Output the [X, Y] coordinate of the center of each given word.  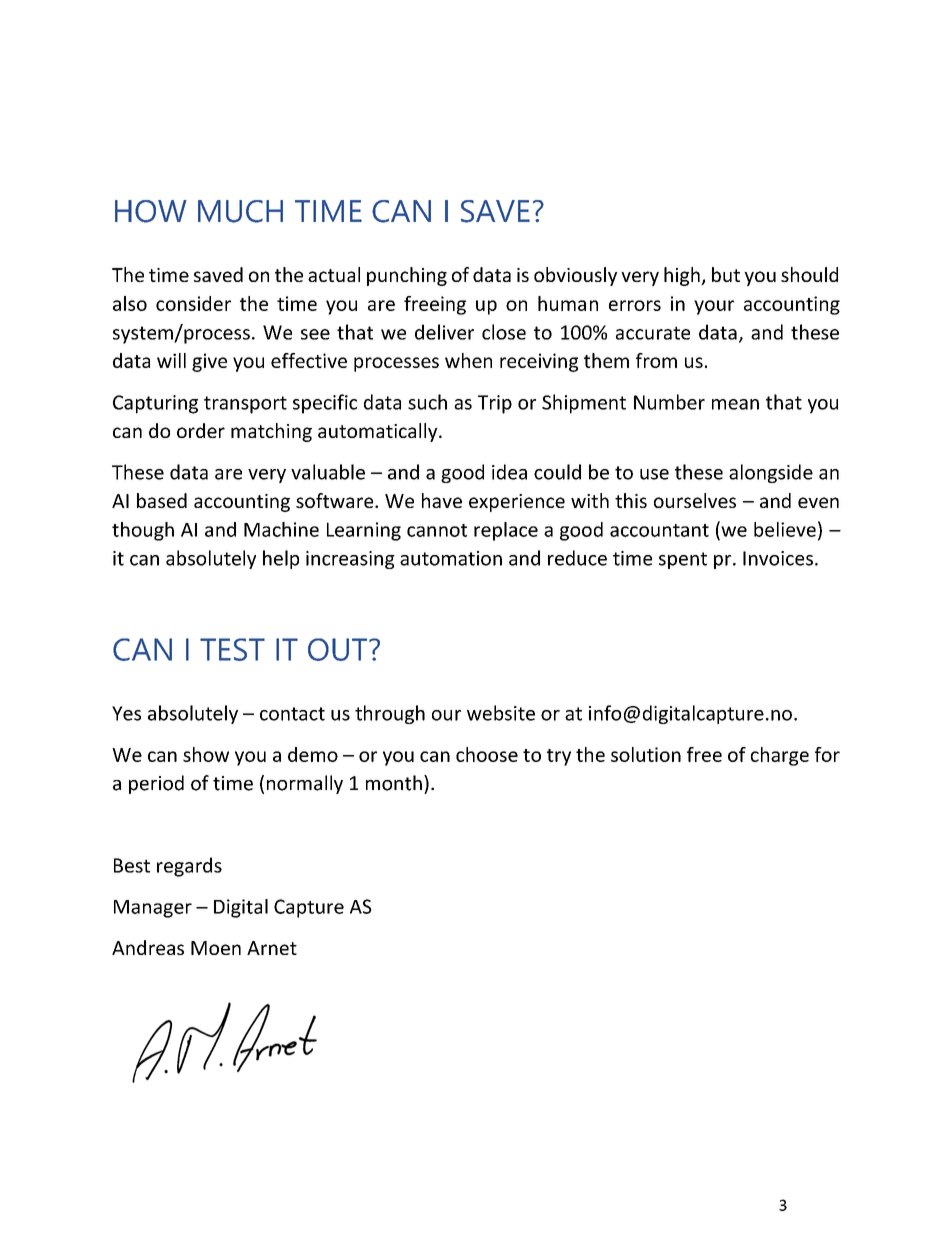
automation [451, 558]
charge [780, 756]
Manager [153, 909]
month [394, 783]
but [726, 274]
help [281, 559]
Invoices [778, 558]
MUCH [240, 211]
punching [407, 276]
